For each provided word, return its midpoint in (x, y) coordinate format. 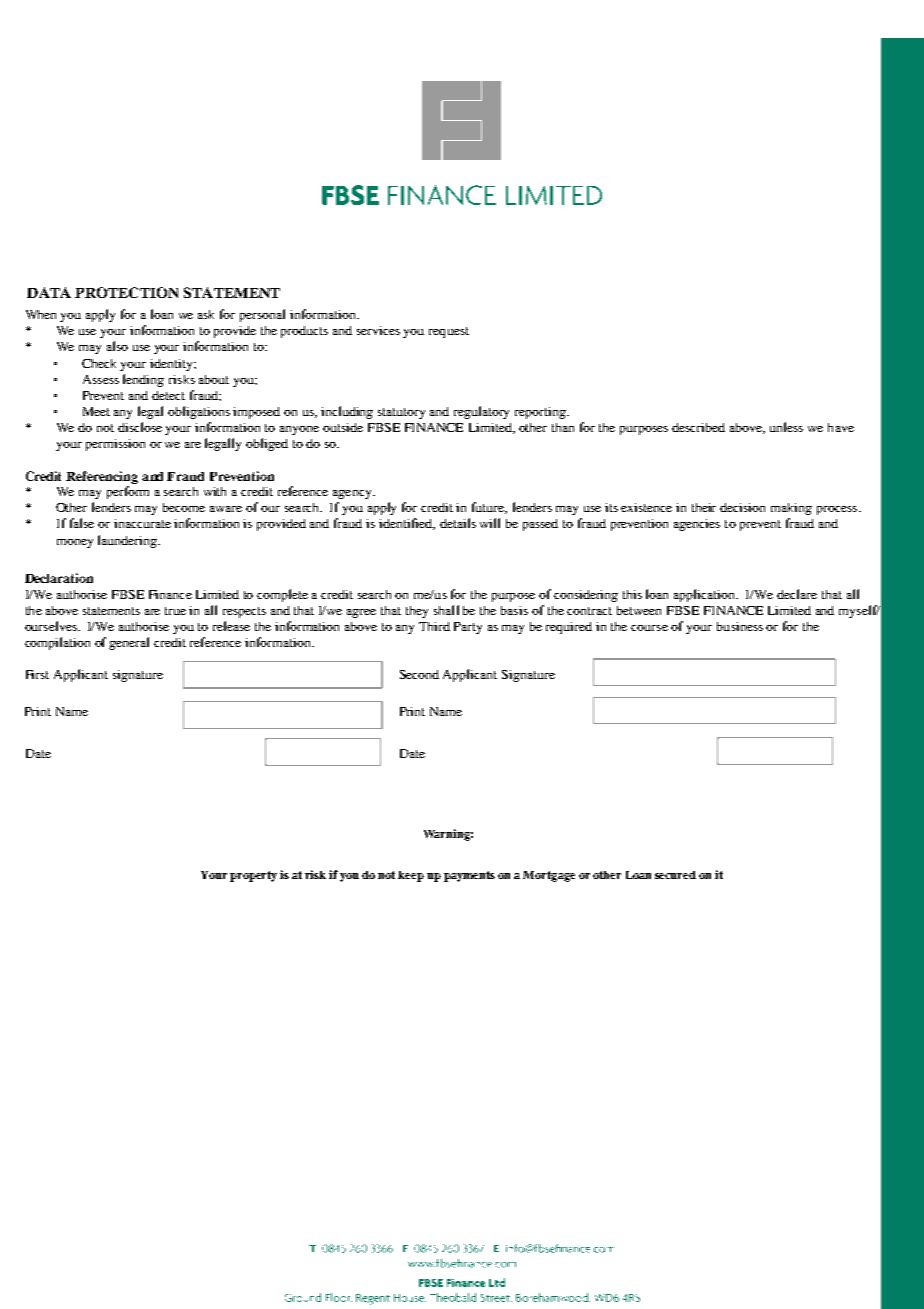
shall (446, 610)
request (449, 332)
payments (469, 876)
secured (675, 875)
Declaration (59, 578)
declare (797, 594)
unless (786, 427)
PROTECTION (126, 292)
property (253, 876)
